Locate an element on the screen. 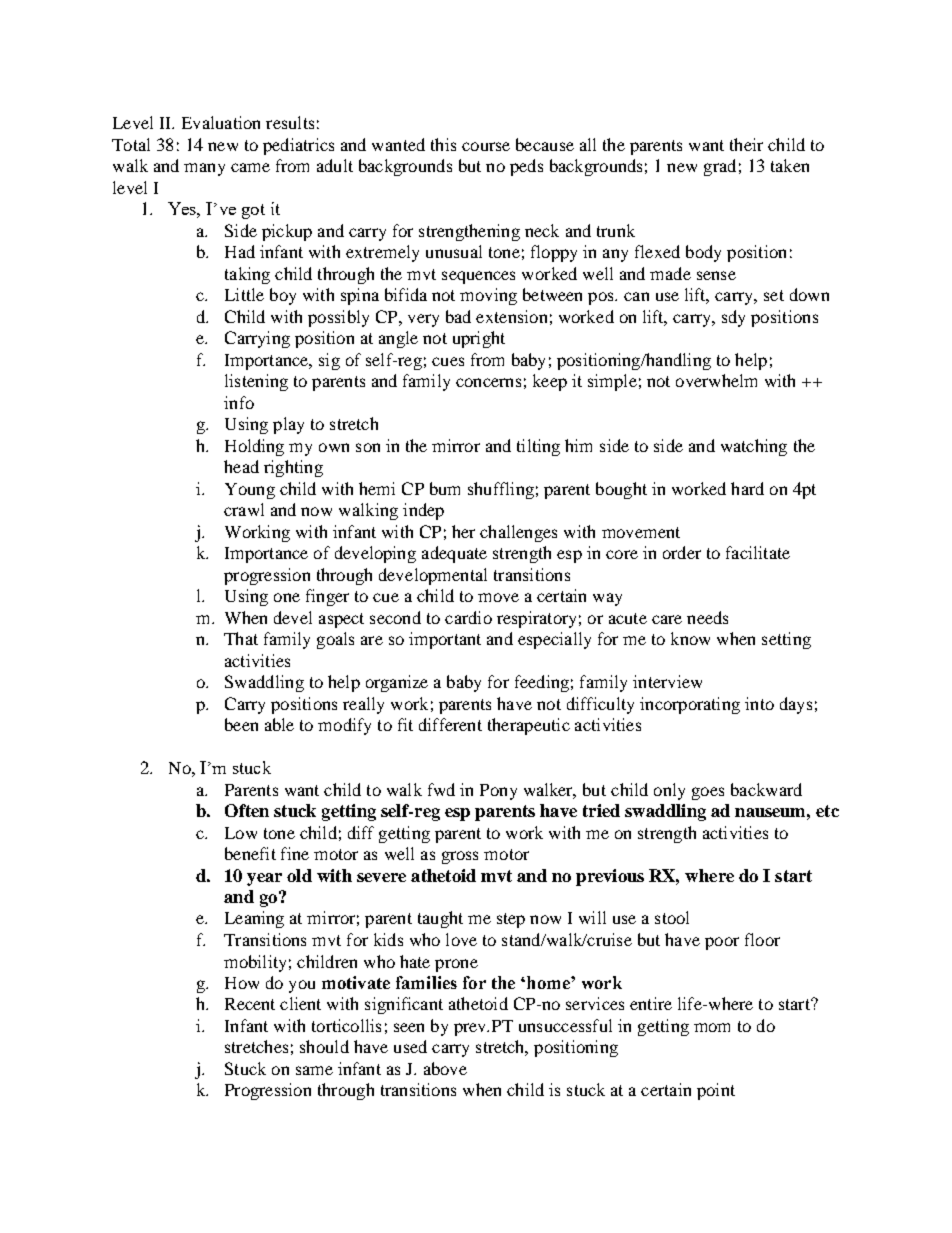  course is located at coordinates (486, 146).
